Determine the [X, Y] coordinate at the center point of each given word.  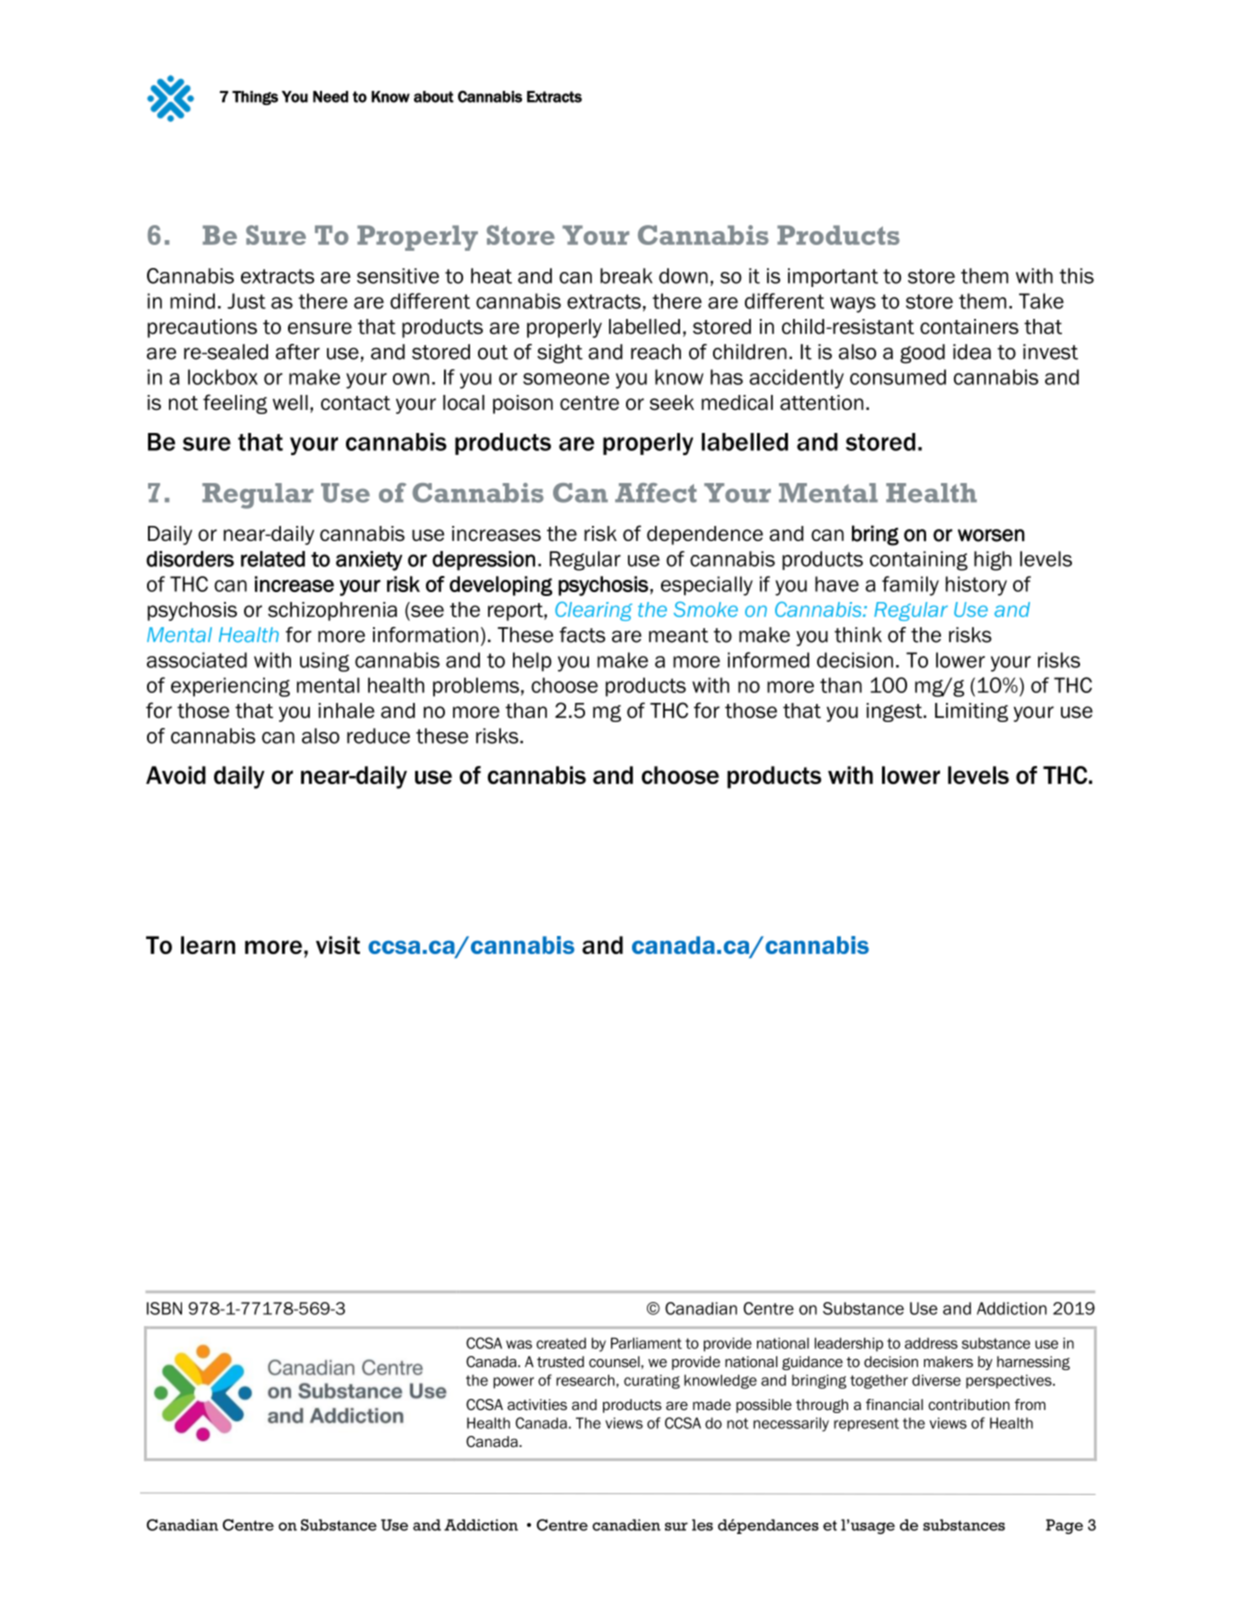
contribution [969, 1405]
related [273, 559]
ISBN [164, 1308]
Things [255, 98]
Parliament [646, 1343]
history [976, 586]
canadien [626, 1525]
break [626, 276]
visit [338, 945]
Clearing [593, 611]
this [1076, 276]
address [931, 1343]
